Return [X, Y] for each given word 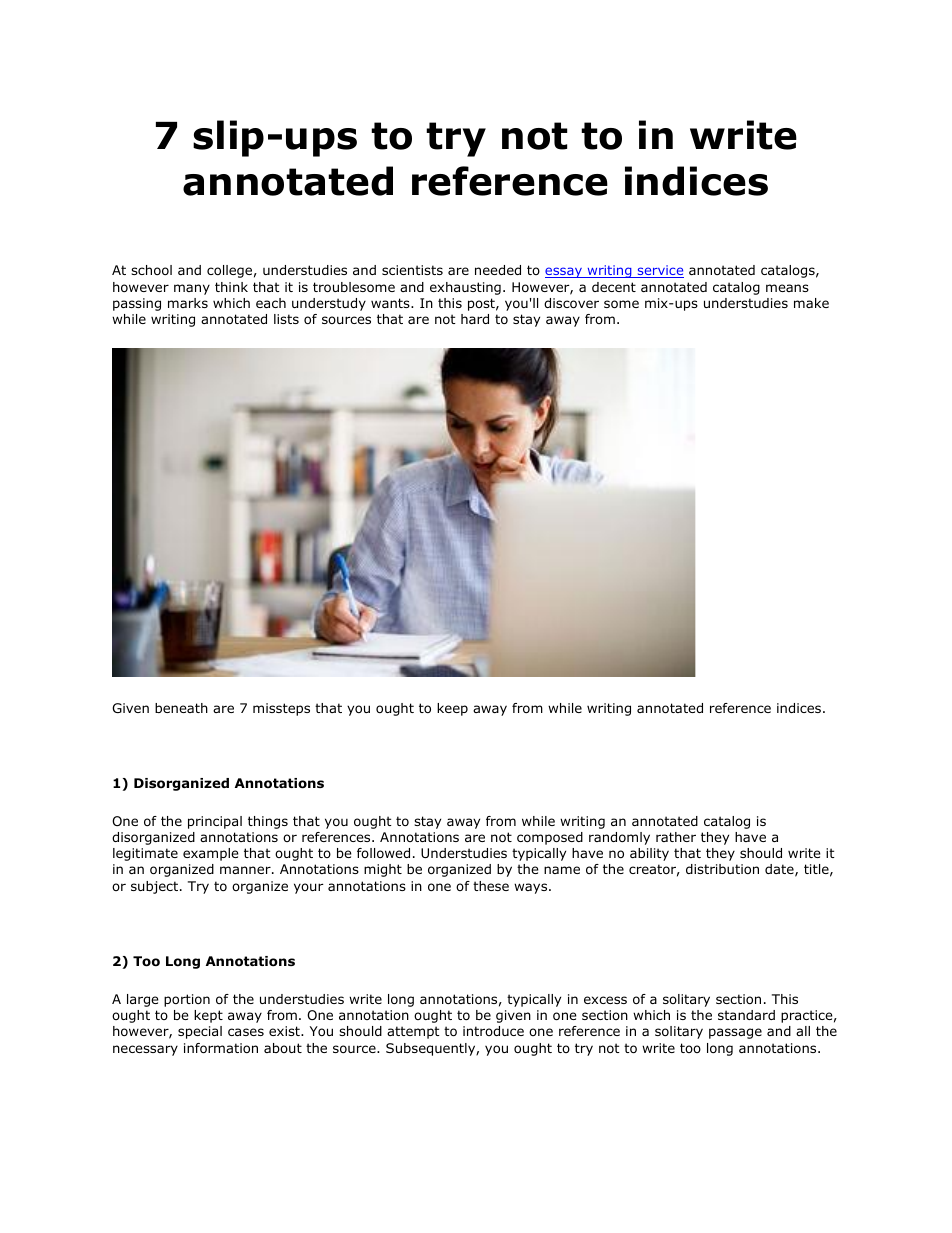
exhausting [465, 288]
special [200, 1032]
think [231, 287]
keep [452, 709]
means [787, 288]
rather [676, 837]
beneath [181, 708]
